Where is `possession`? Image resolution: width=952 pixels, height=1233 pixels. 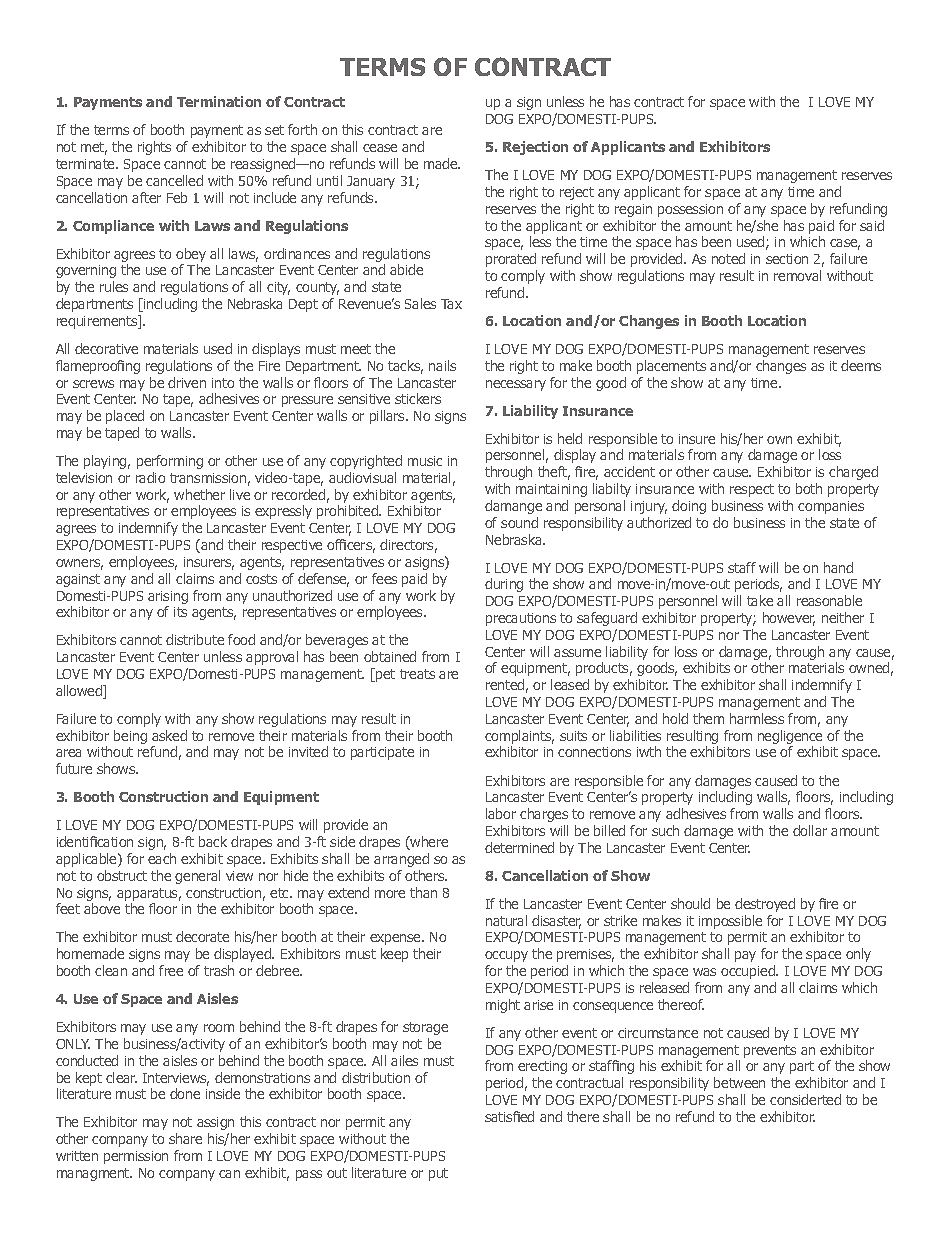
possession is located at coordinates (690, 210).
